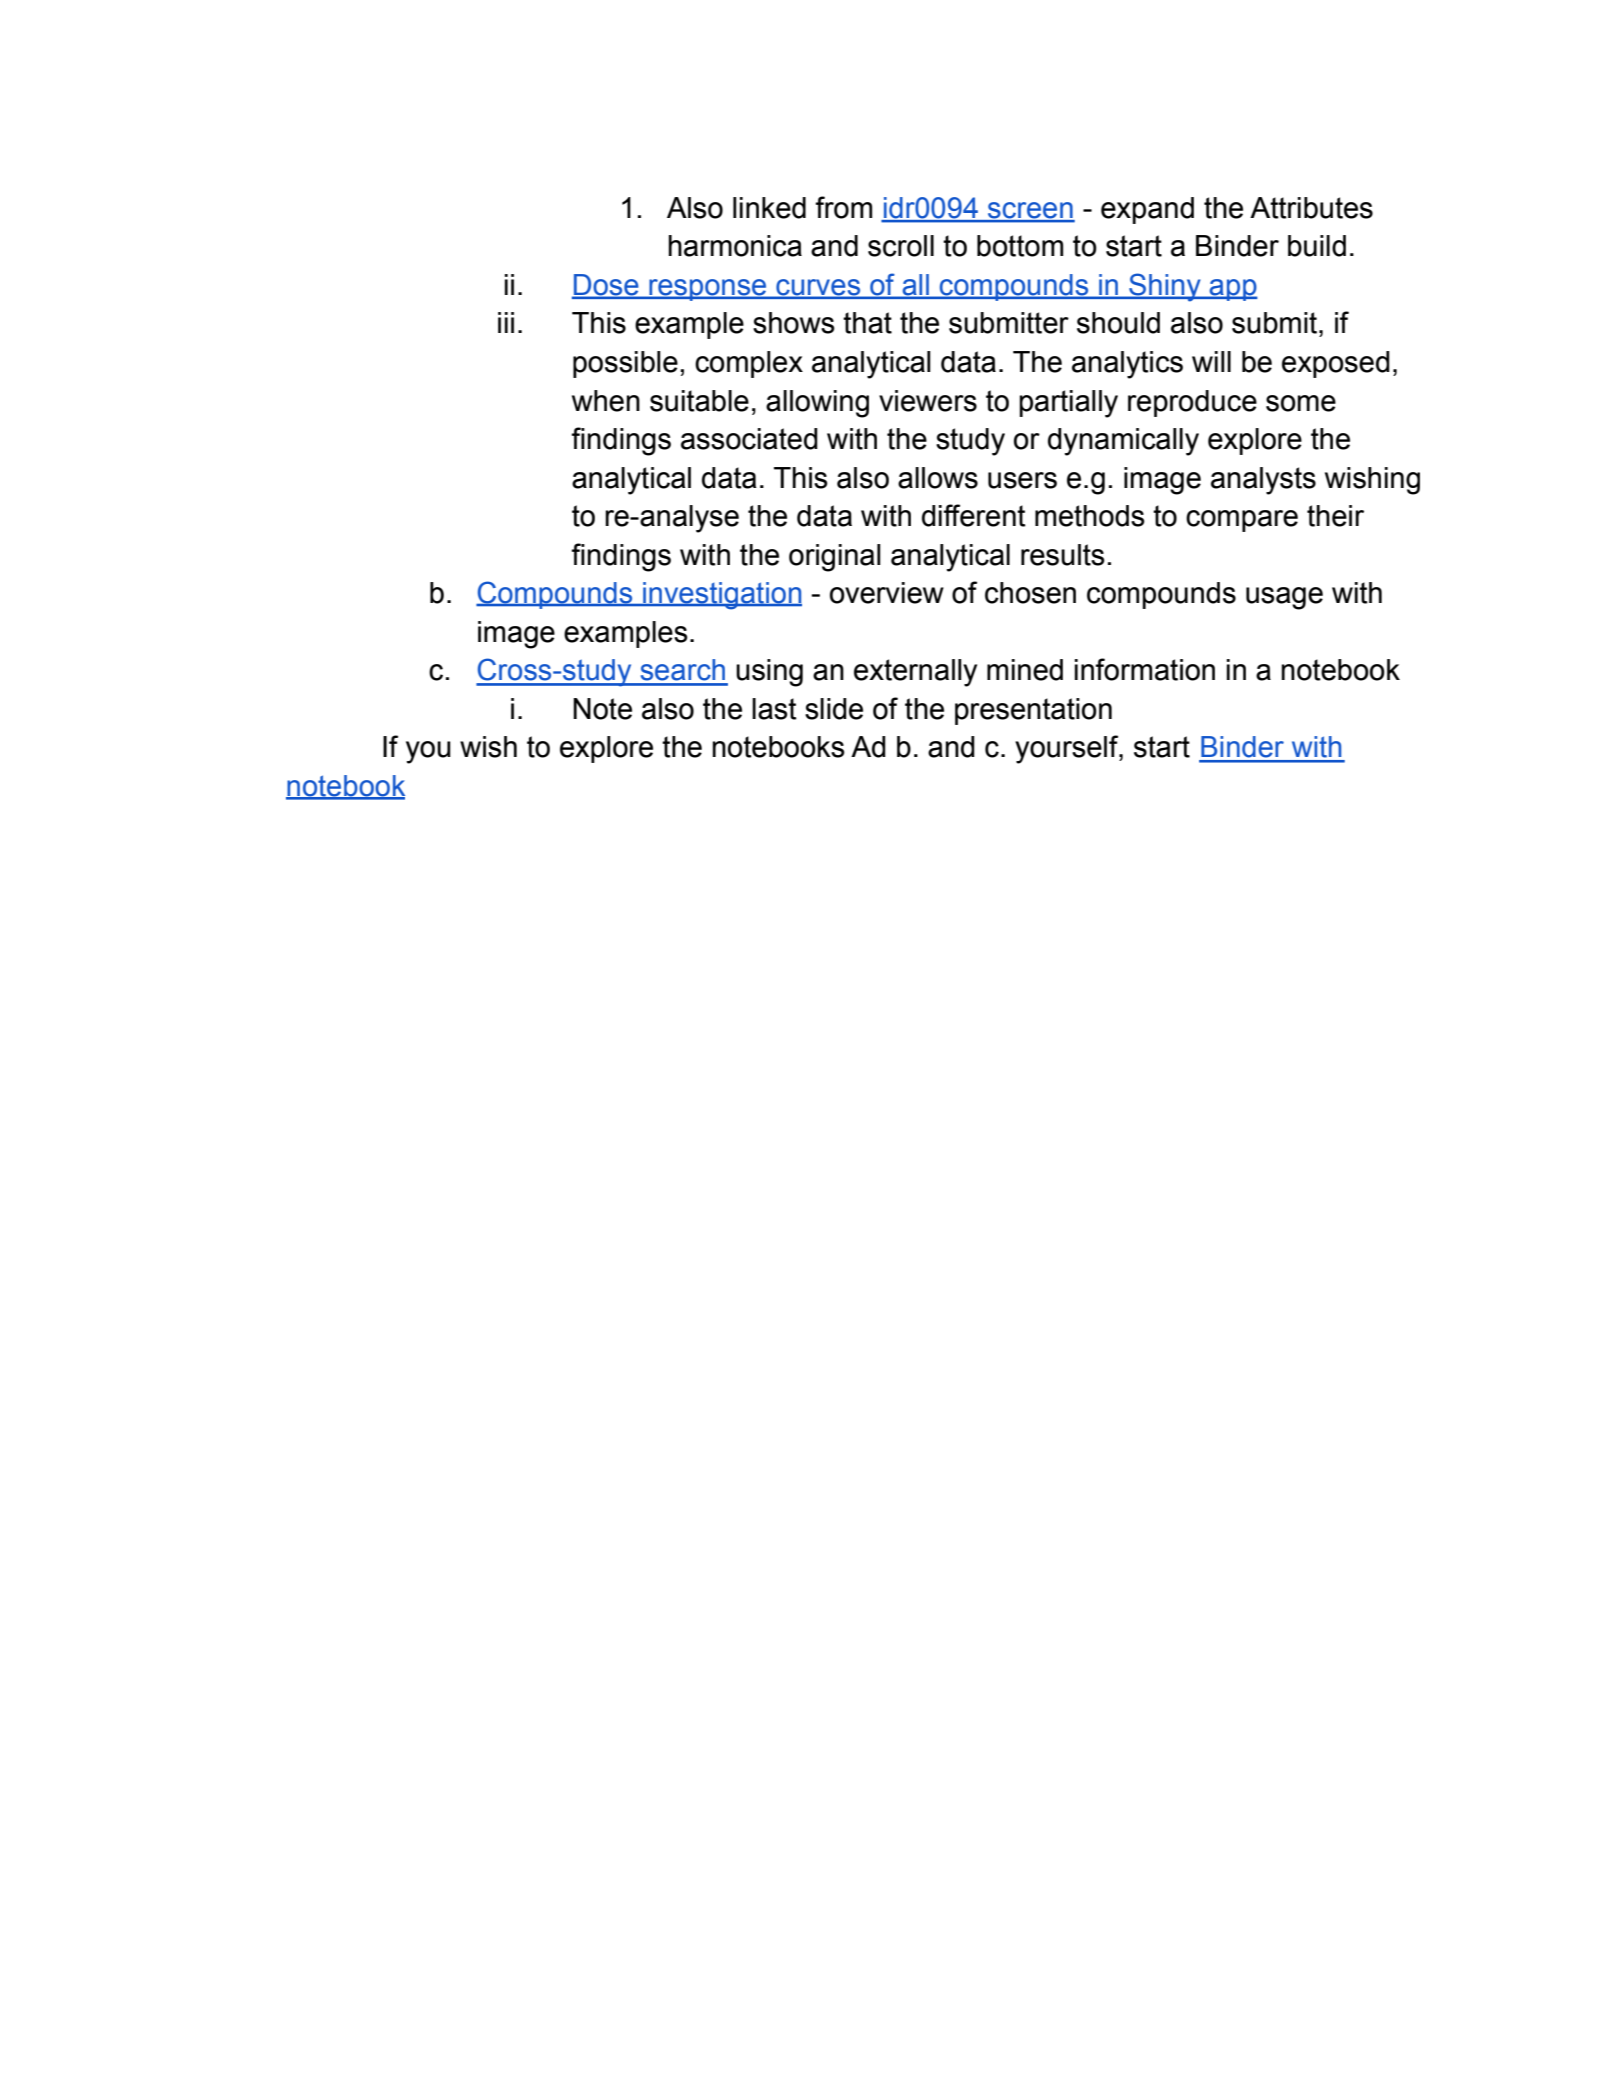 Image resolution: width=1620 pixels, height=2097 pixels. Describe the element at coordinates (915, 673) in the screenshot. I see `externally` at that location.
